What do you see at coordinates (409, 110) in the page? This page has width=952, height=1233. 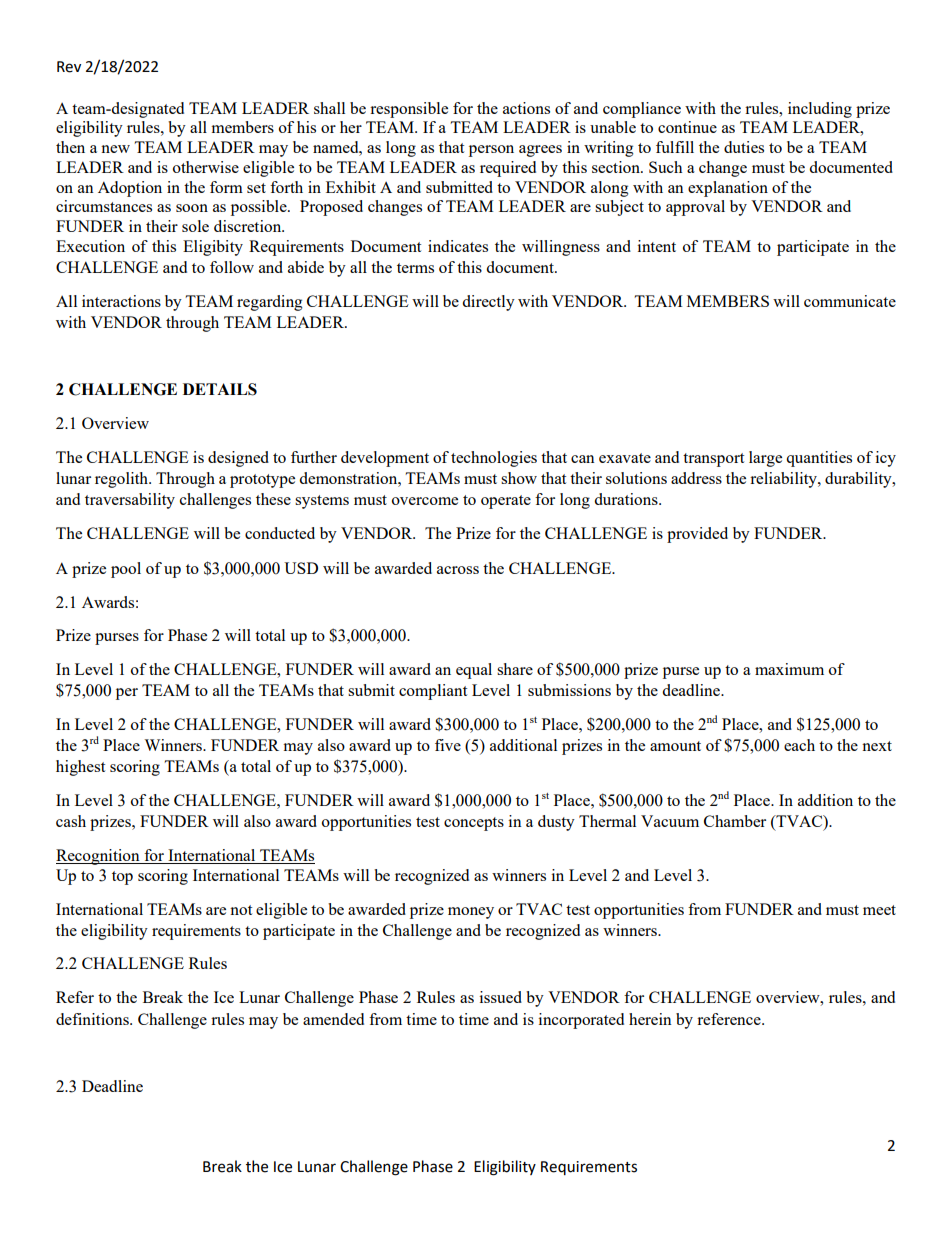 I see `responsible` at bounding box center [409, 110].
